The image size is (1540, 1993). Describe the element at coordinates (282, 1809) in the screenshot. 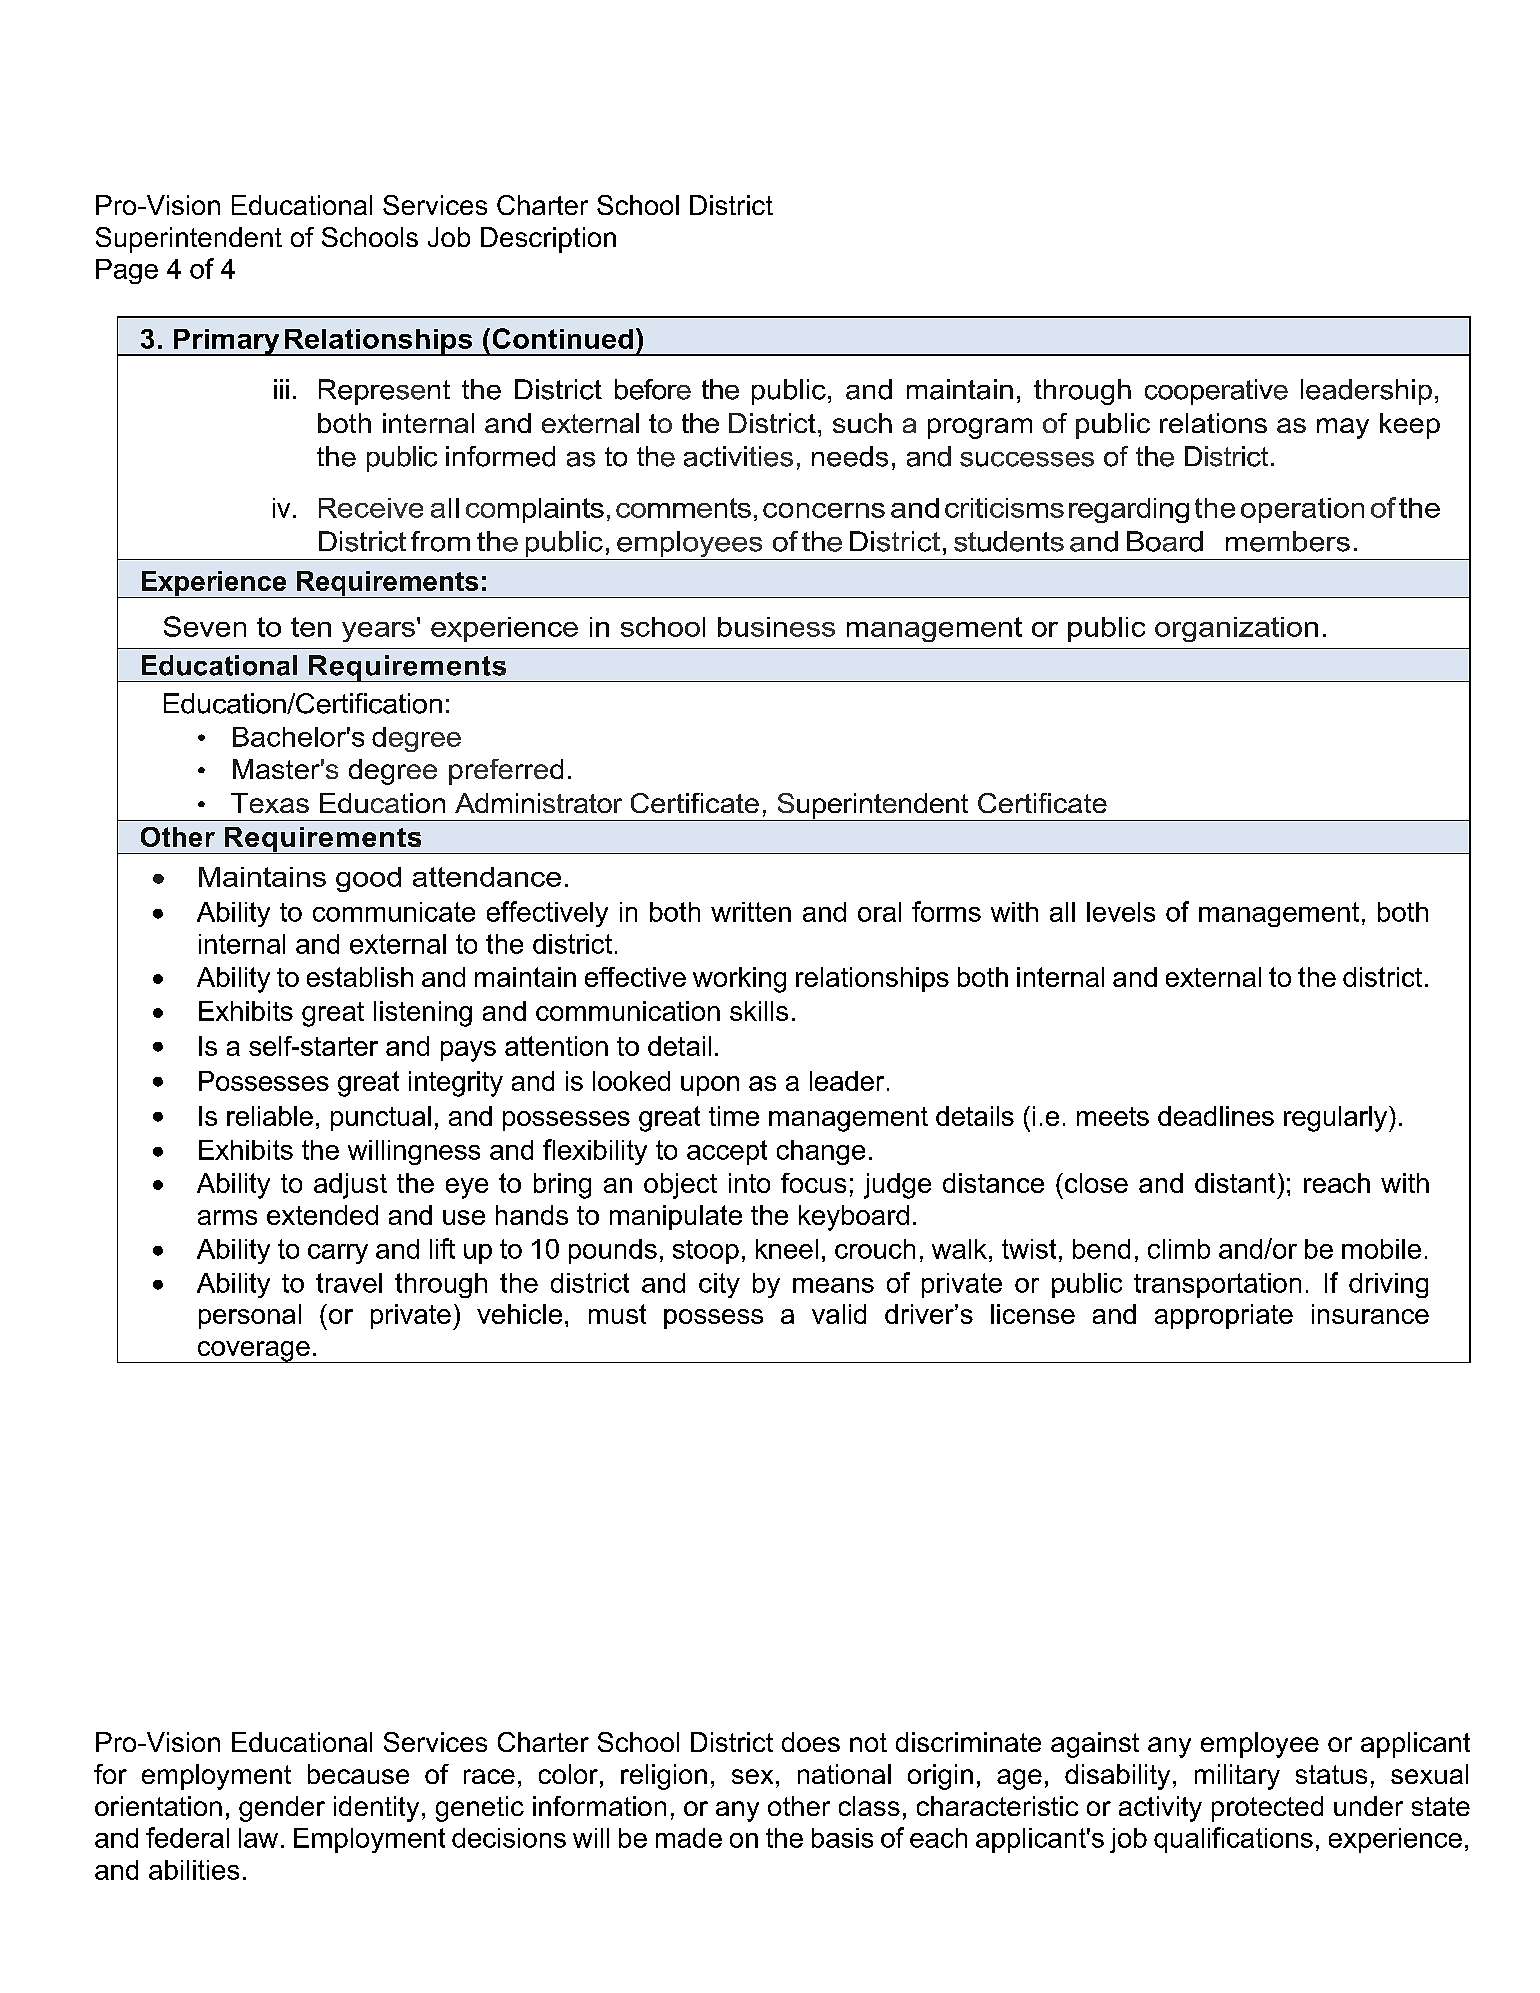

I see `gender` at that location.
